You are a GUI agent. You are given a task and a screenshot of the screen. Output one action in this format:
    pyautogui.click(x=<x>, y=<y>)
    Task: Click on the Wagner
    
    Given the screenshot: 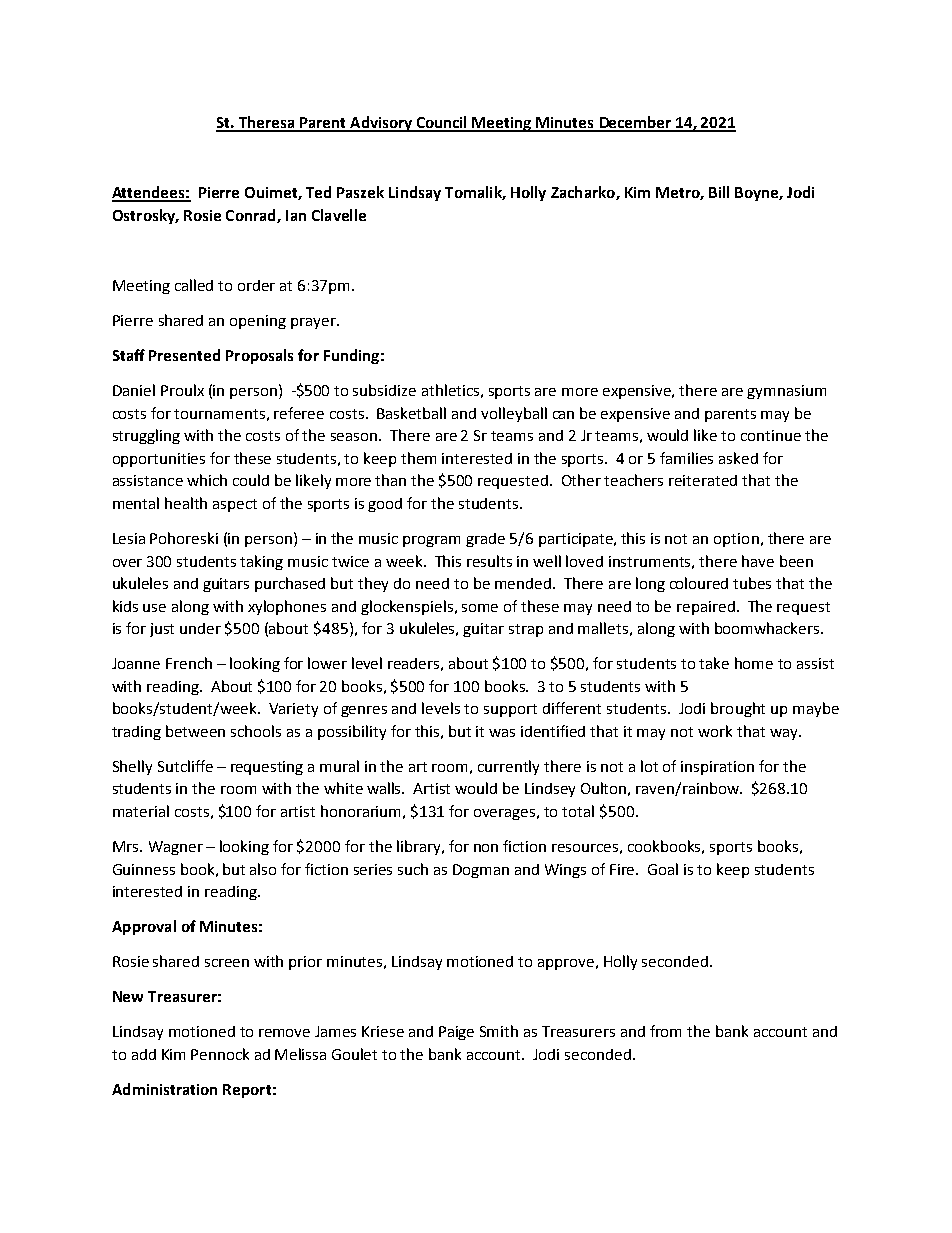 What is the action you would take?
    pyautogui.click(x=176, y=848)
